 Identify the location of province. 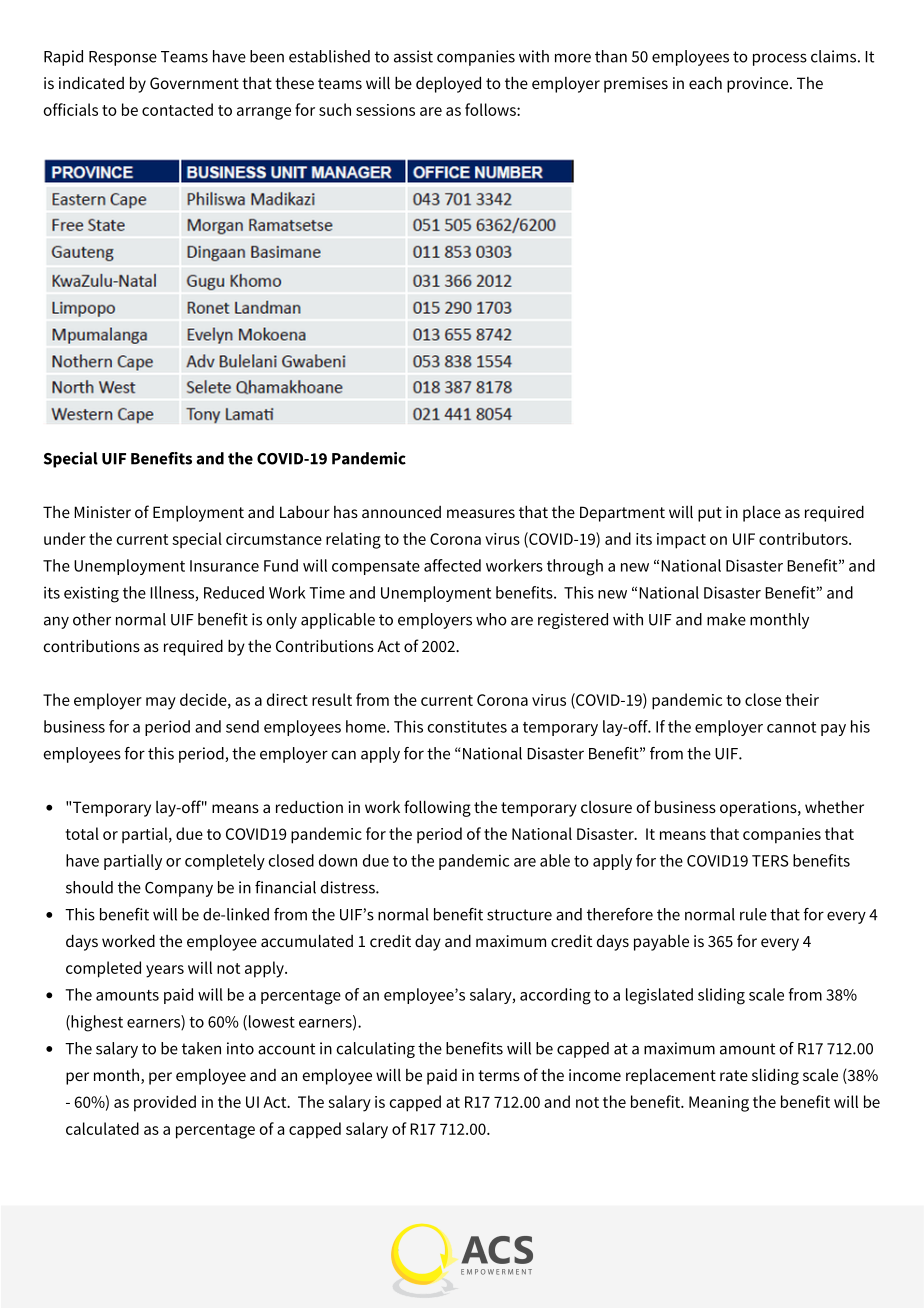
(759, 85).
